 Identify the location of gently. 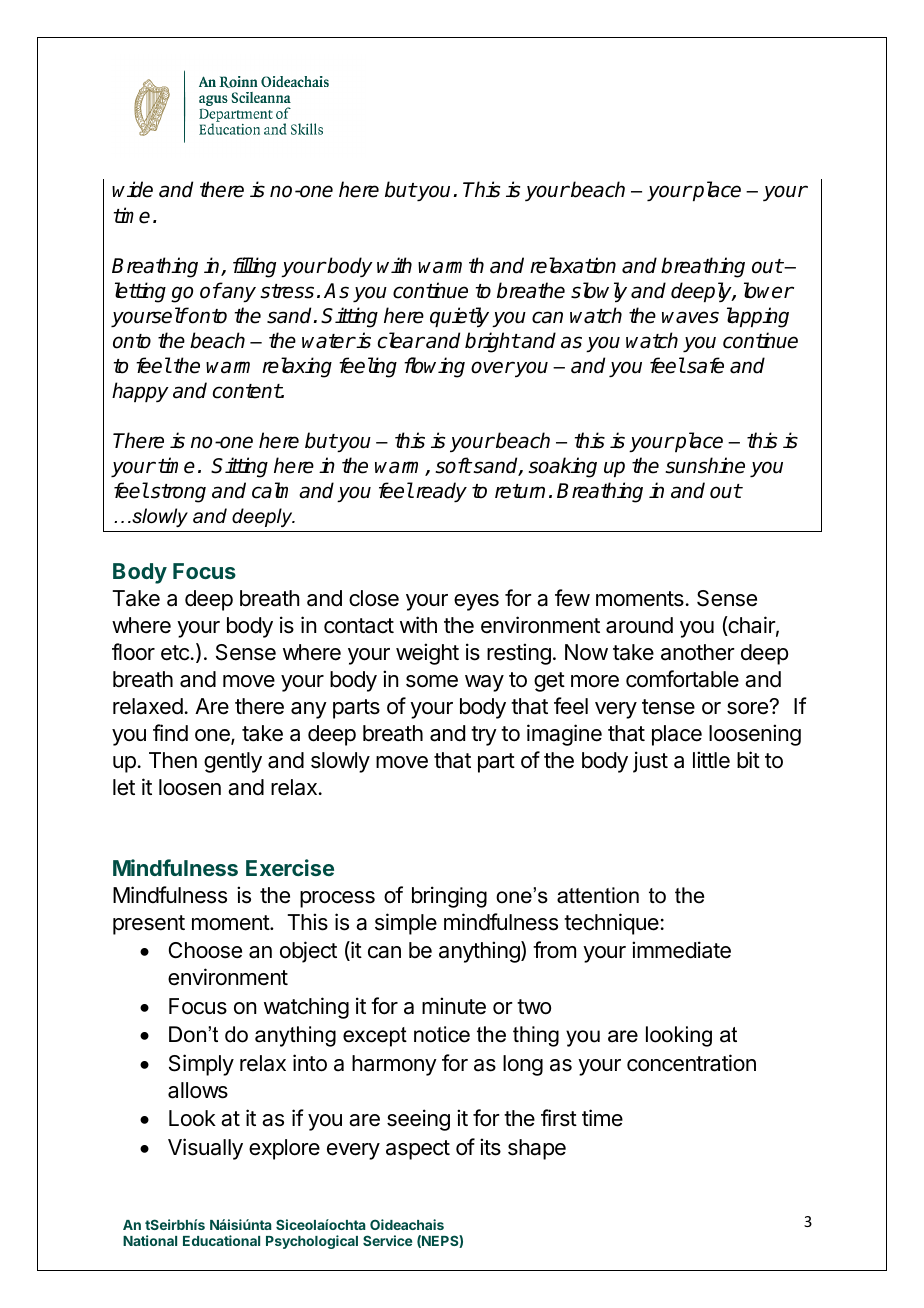
(233, 762).
